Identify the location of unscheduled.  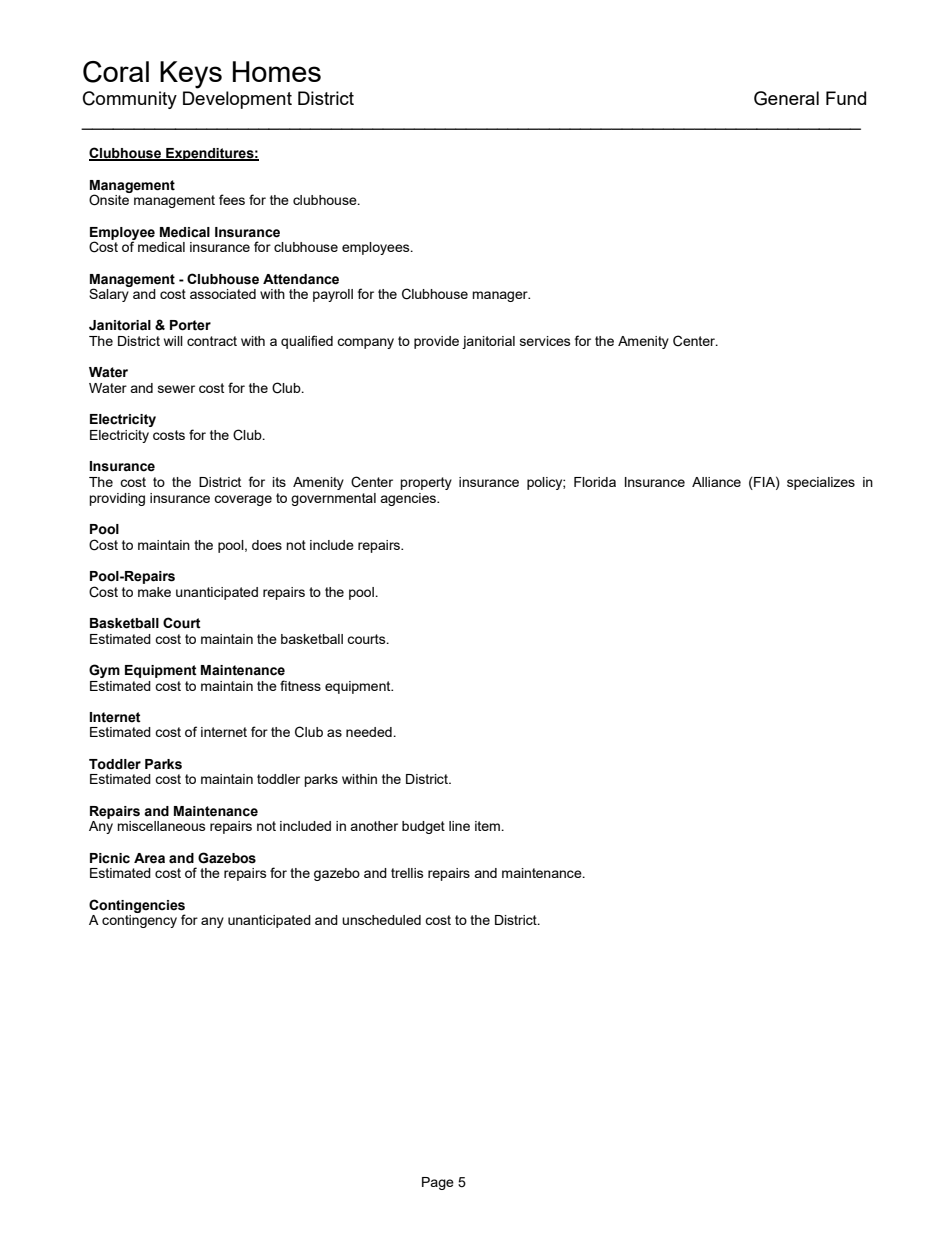
(381, 920).
